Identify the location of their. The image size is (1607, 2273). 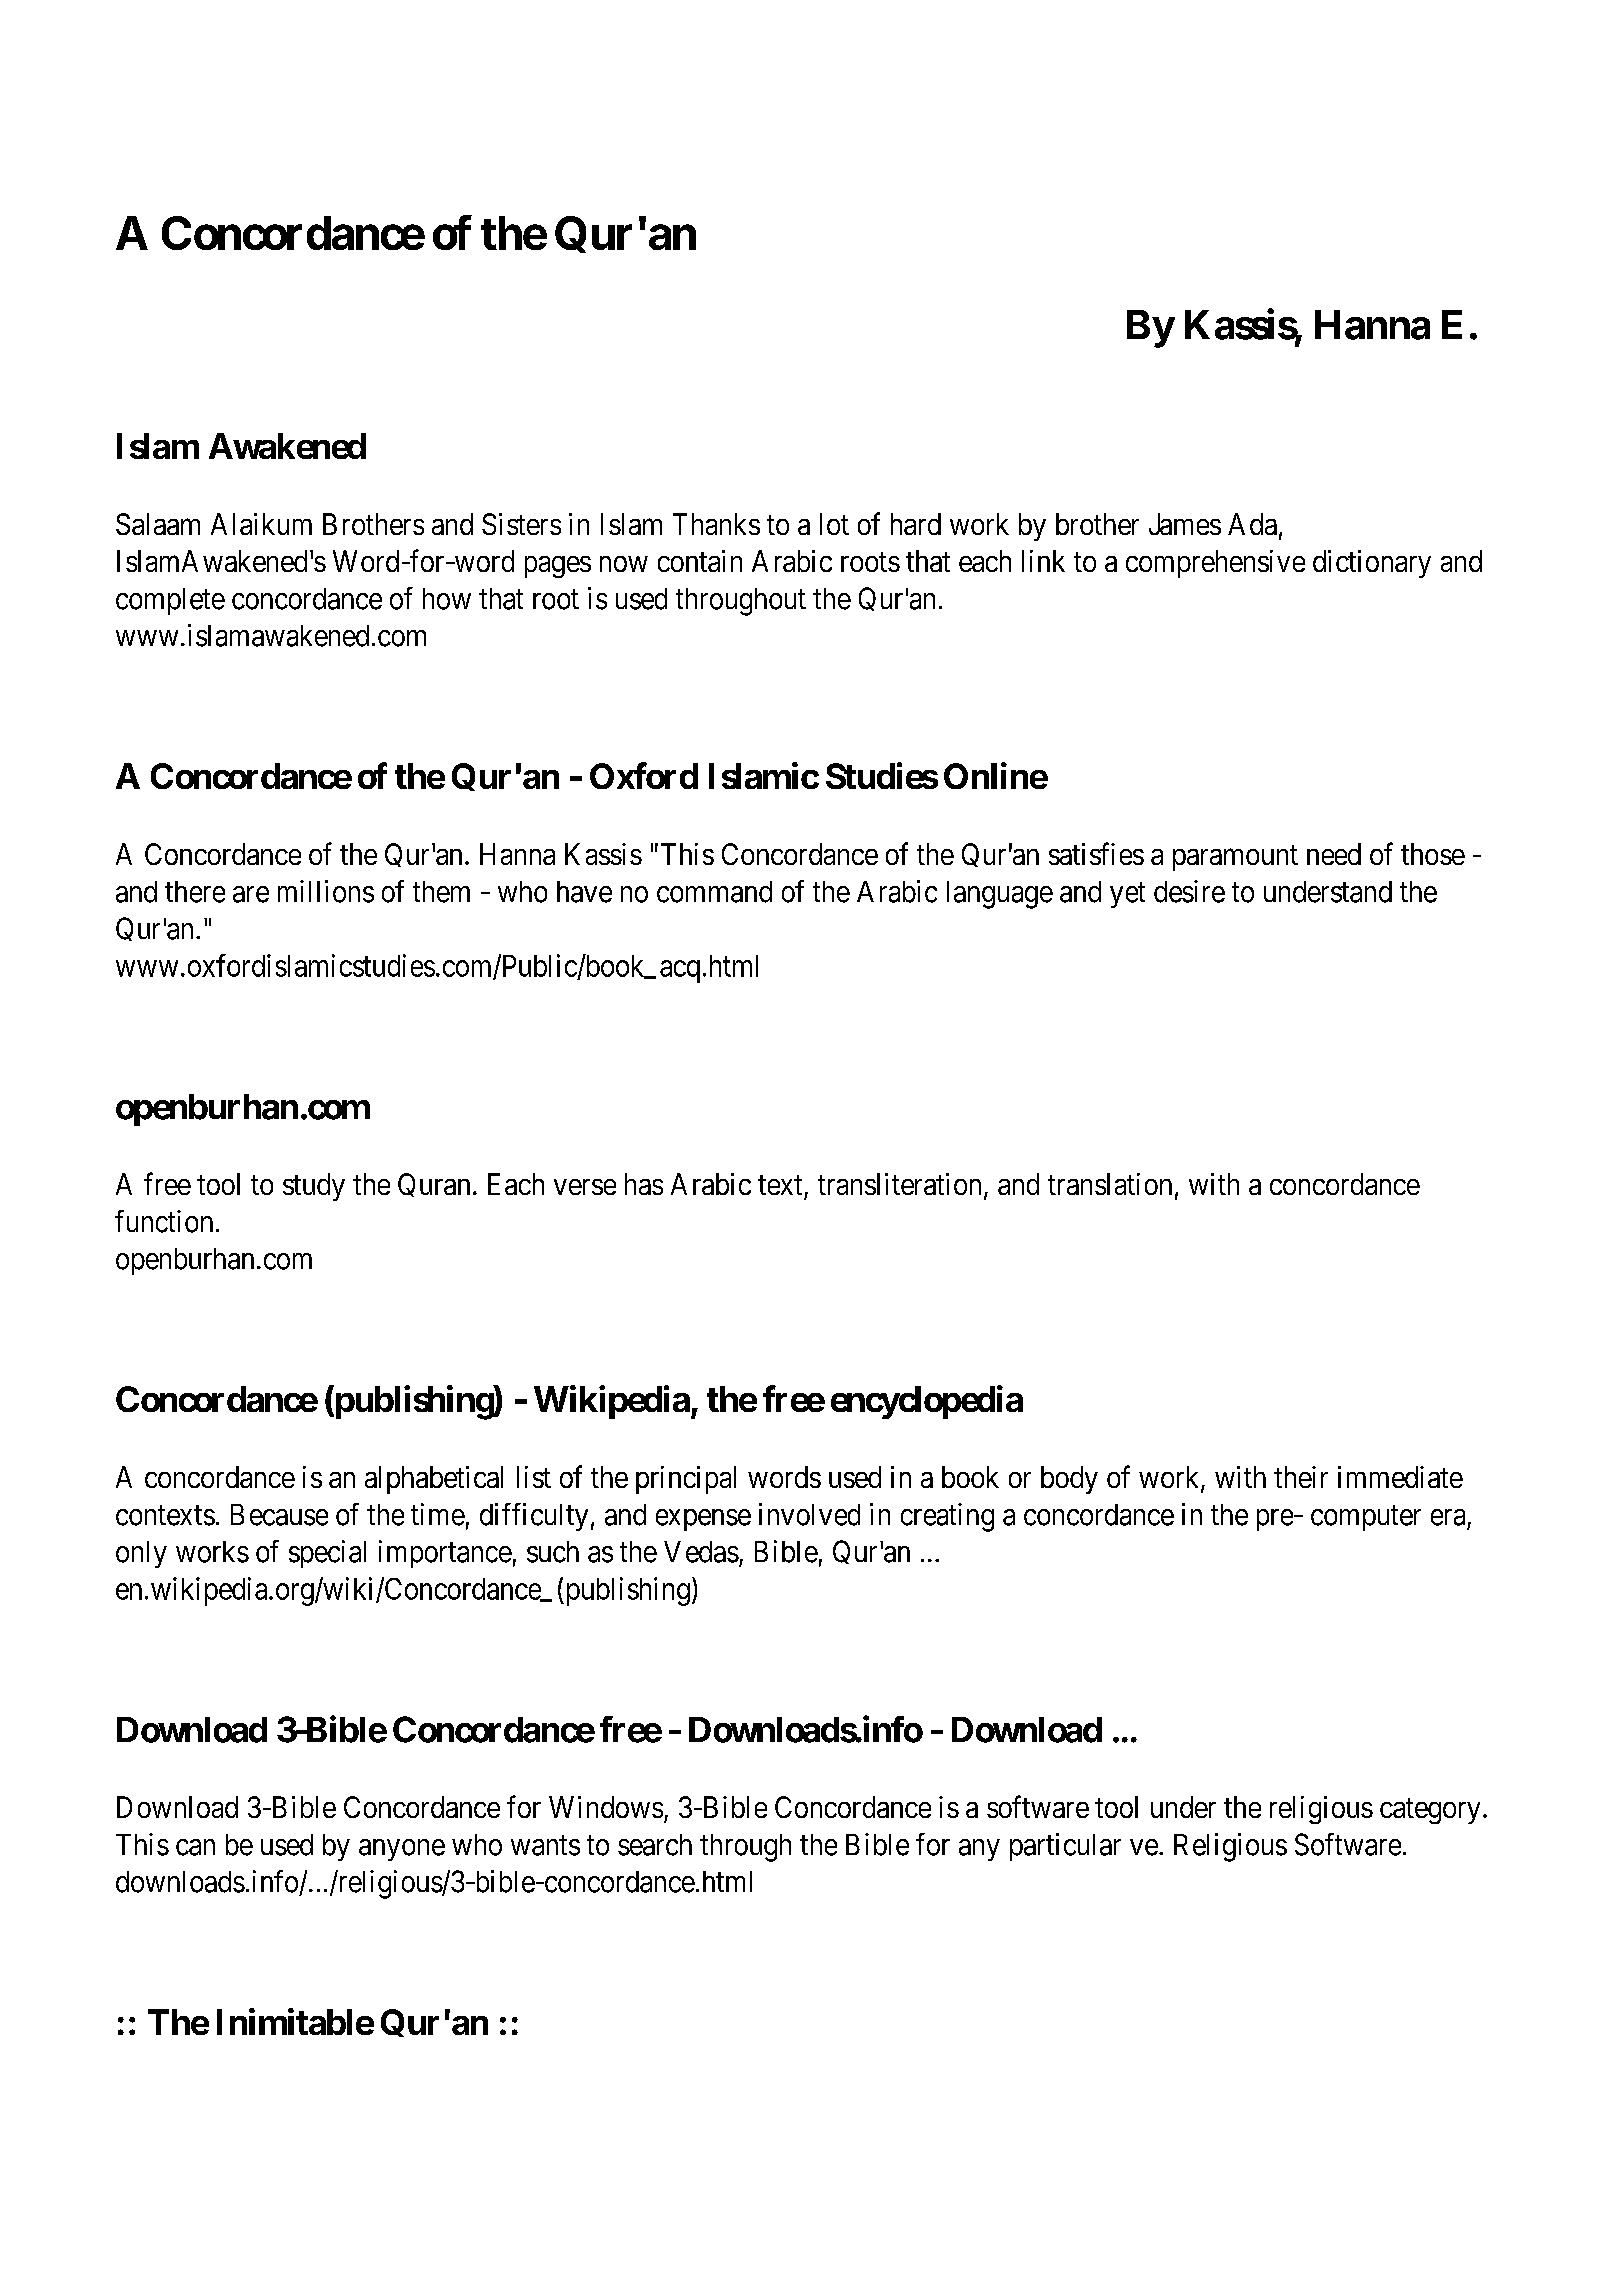
(1301, 1477).
